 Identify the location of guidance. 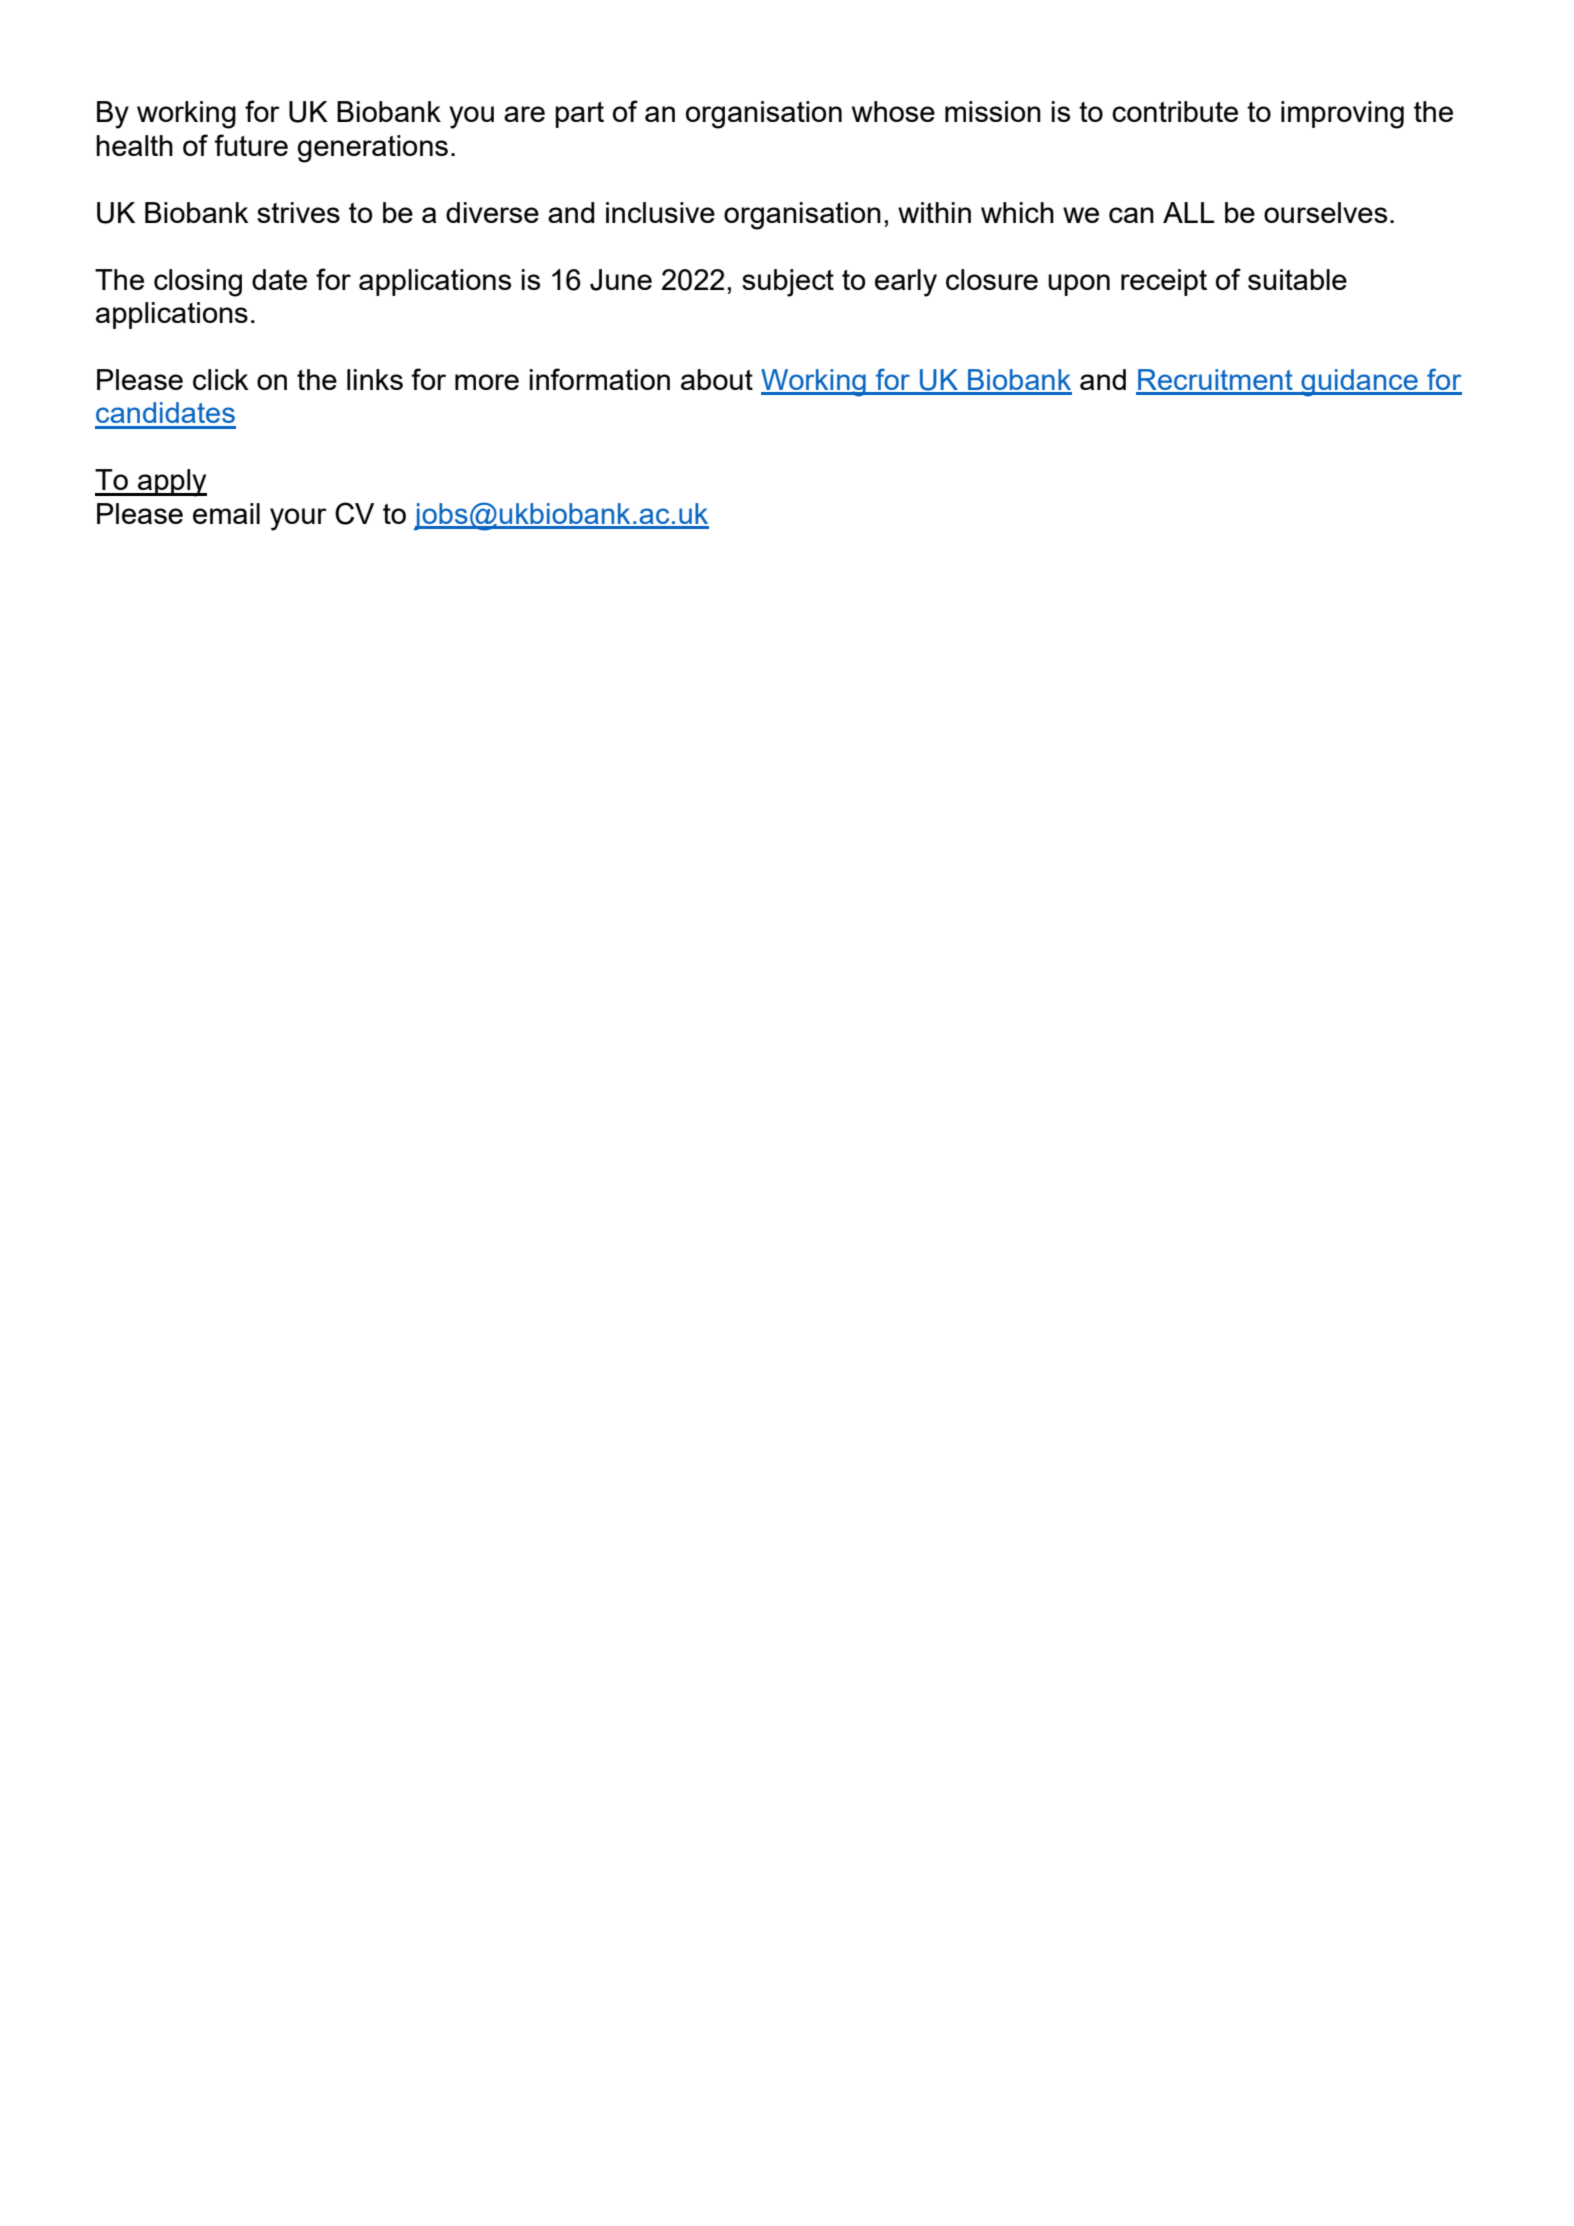
(1359, 383).
